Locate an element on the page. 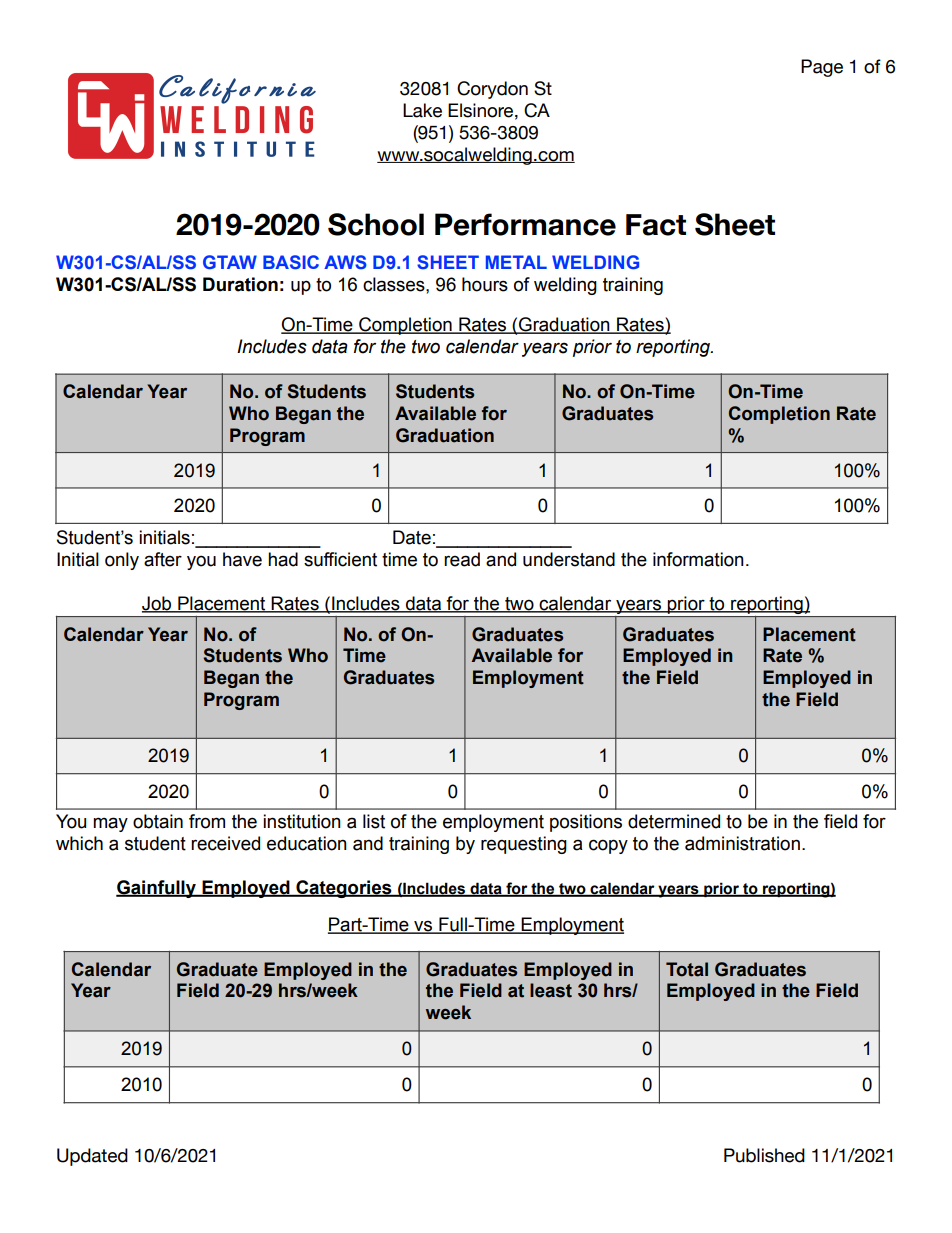  information is located at coordinates (698, 559).
